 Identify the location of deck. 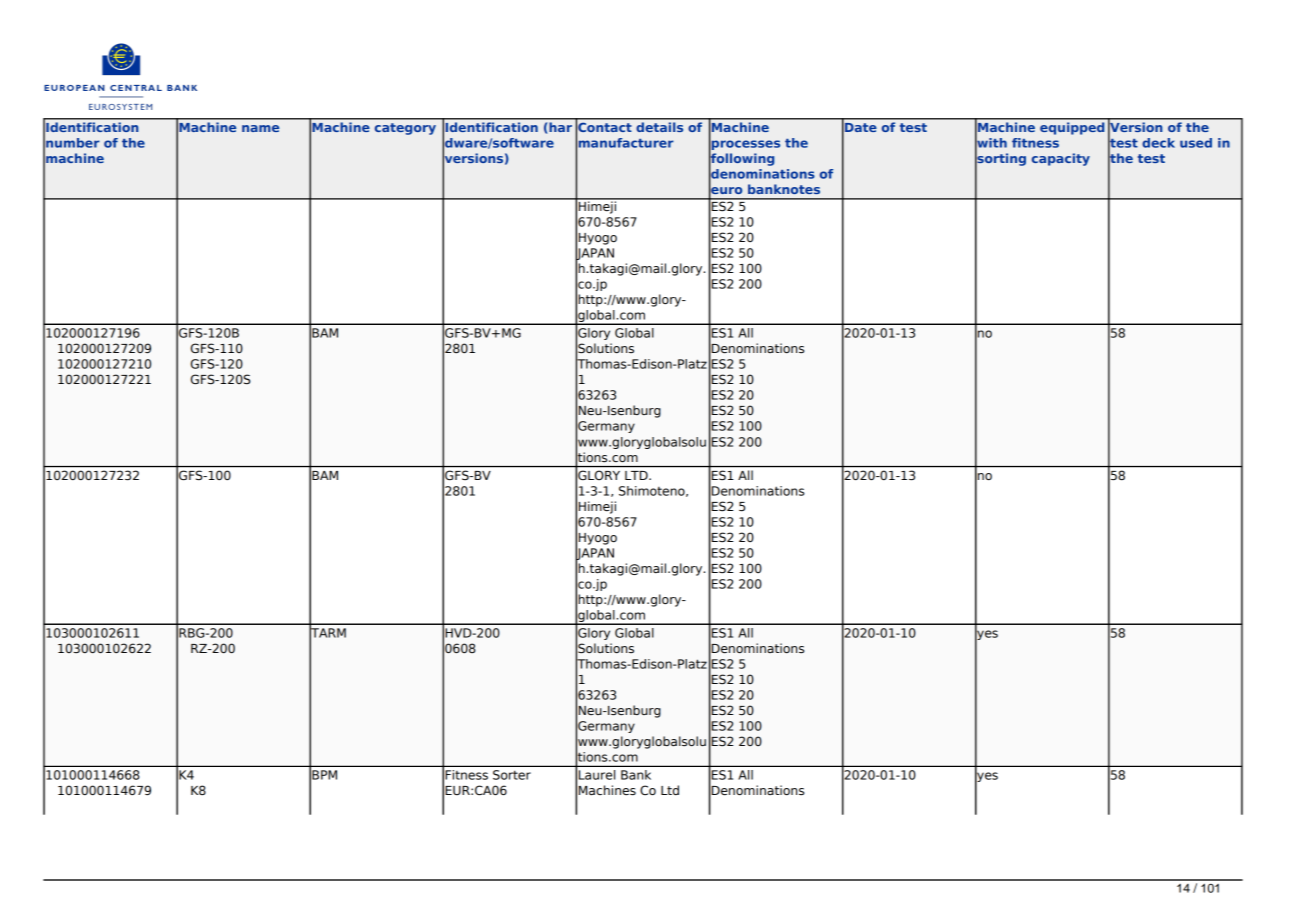
(1158, 143).
